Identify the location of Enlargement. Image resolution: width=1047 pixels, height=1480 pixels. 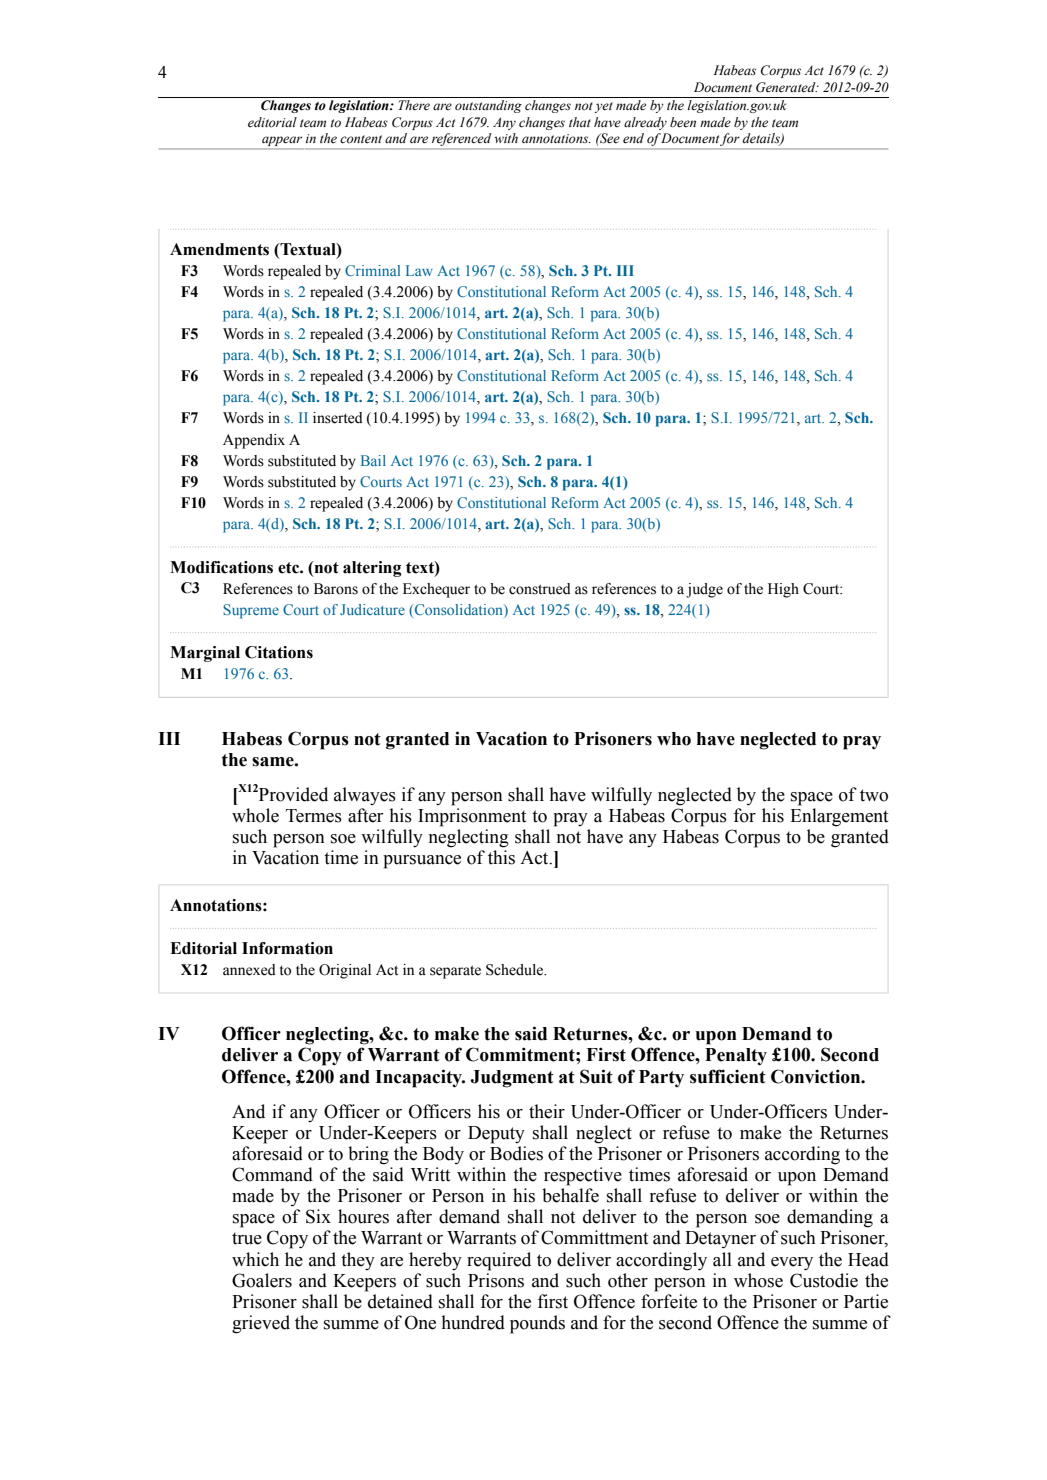
(839, 817).
